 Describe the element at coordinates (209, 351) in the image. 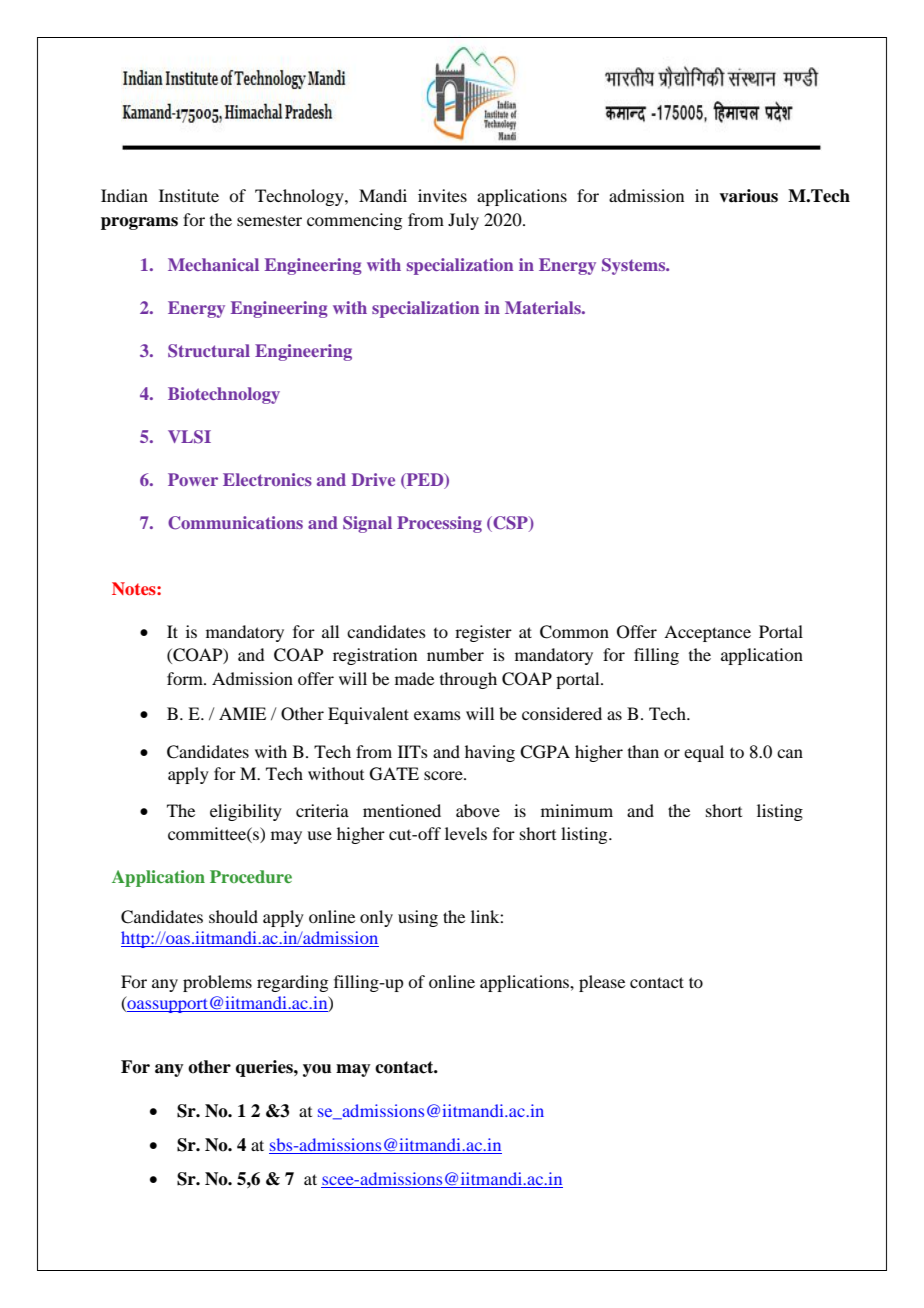

I see `Structural` at that location.
